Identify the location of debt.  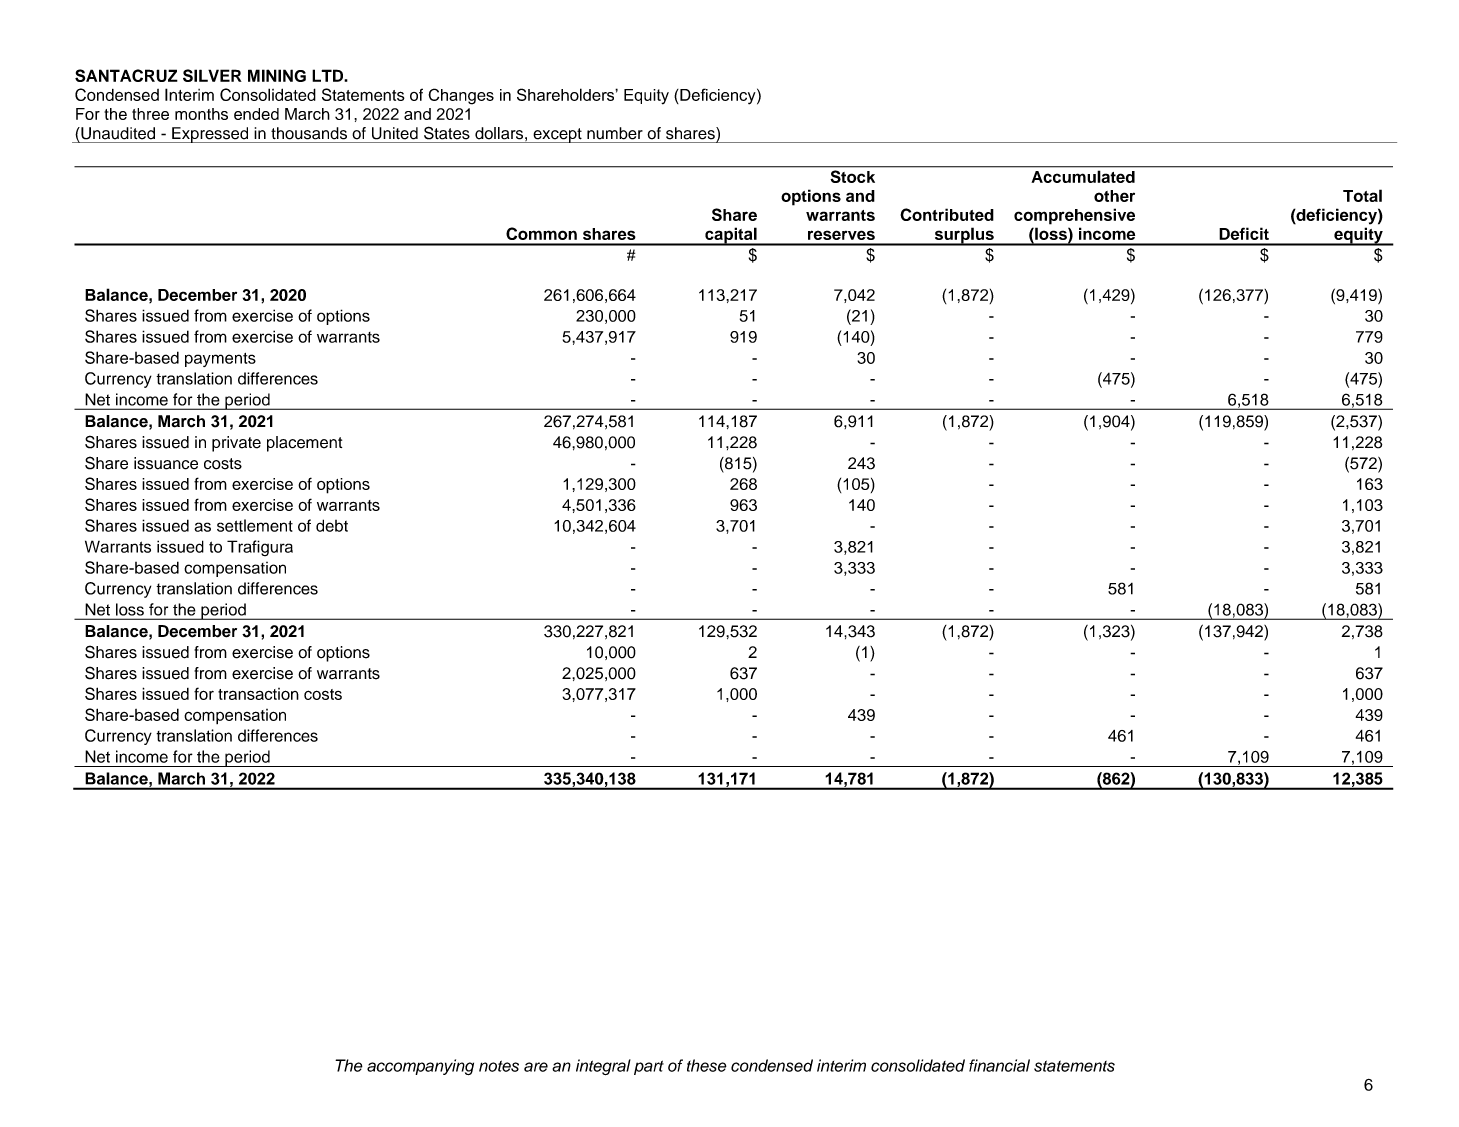
(332, 525).
